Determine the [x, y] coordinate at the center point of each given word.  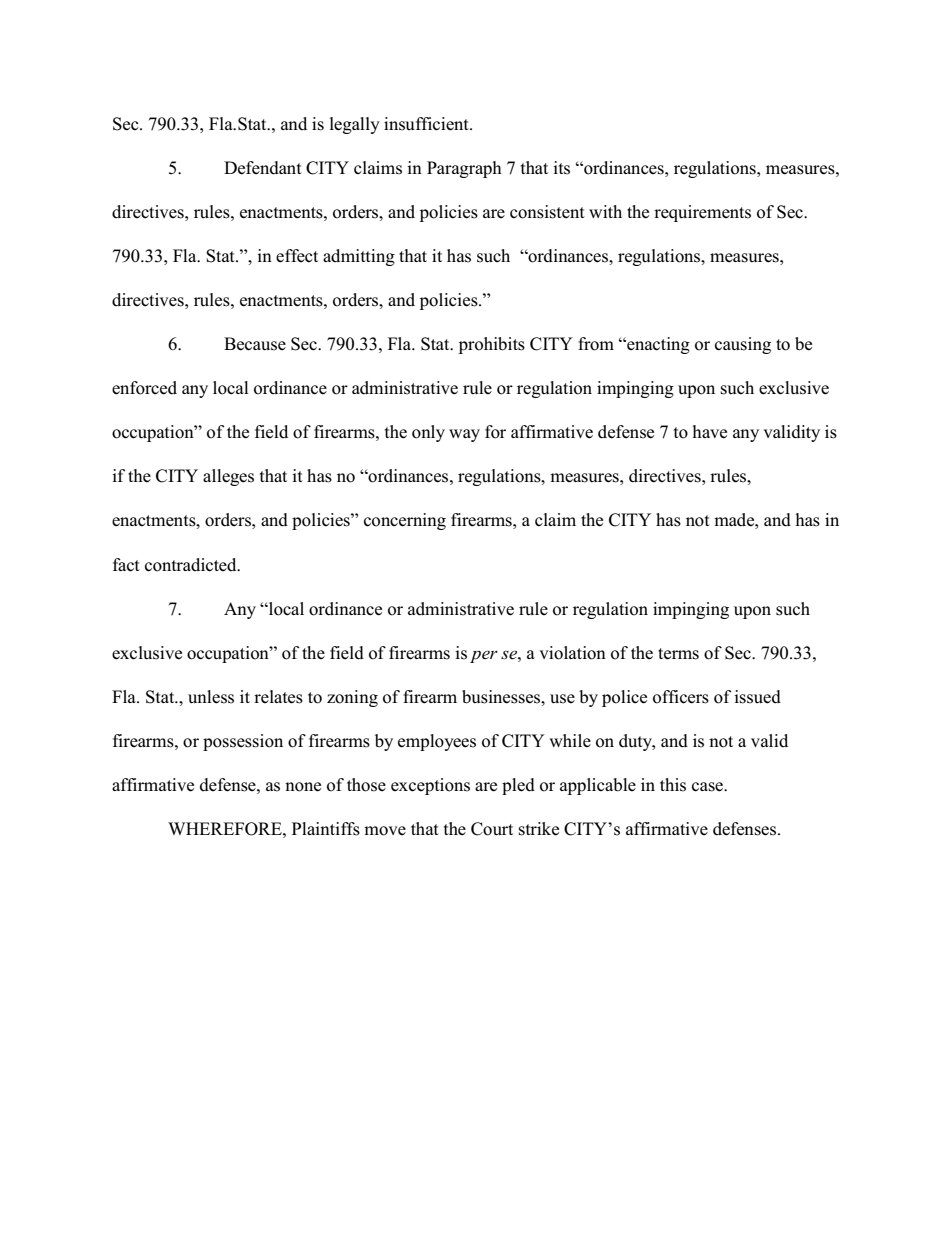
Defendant [263, 168]
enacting [657, 345]
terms [678, 654]
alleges [228, 477]
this [673, 785]
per [484, 656]
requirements [702, 213]
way [464, 435]
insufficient [427, 124]
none [303, 787]
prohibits [492, 345]
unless [211, 697]
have [710, 432]
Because [255, 344]
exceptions [430, 786]
